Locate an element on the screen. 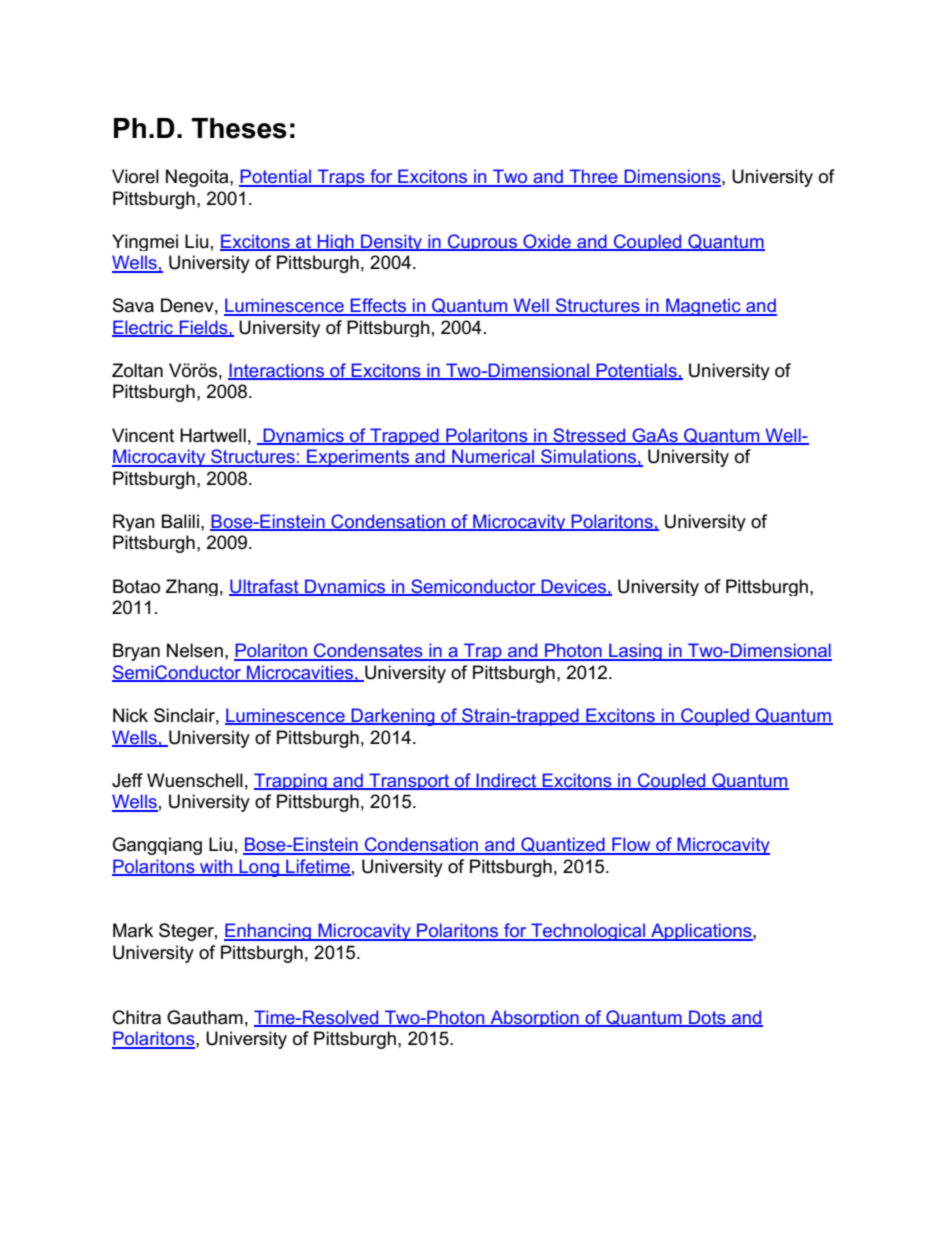  Zoltan is located at coordinates (137, 370).
